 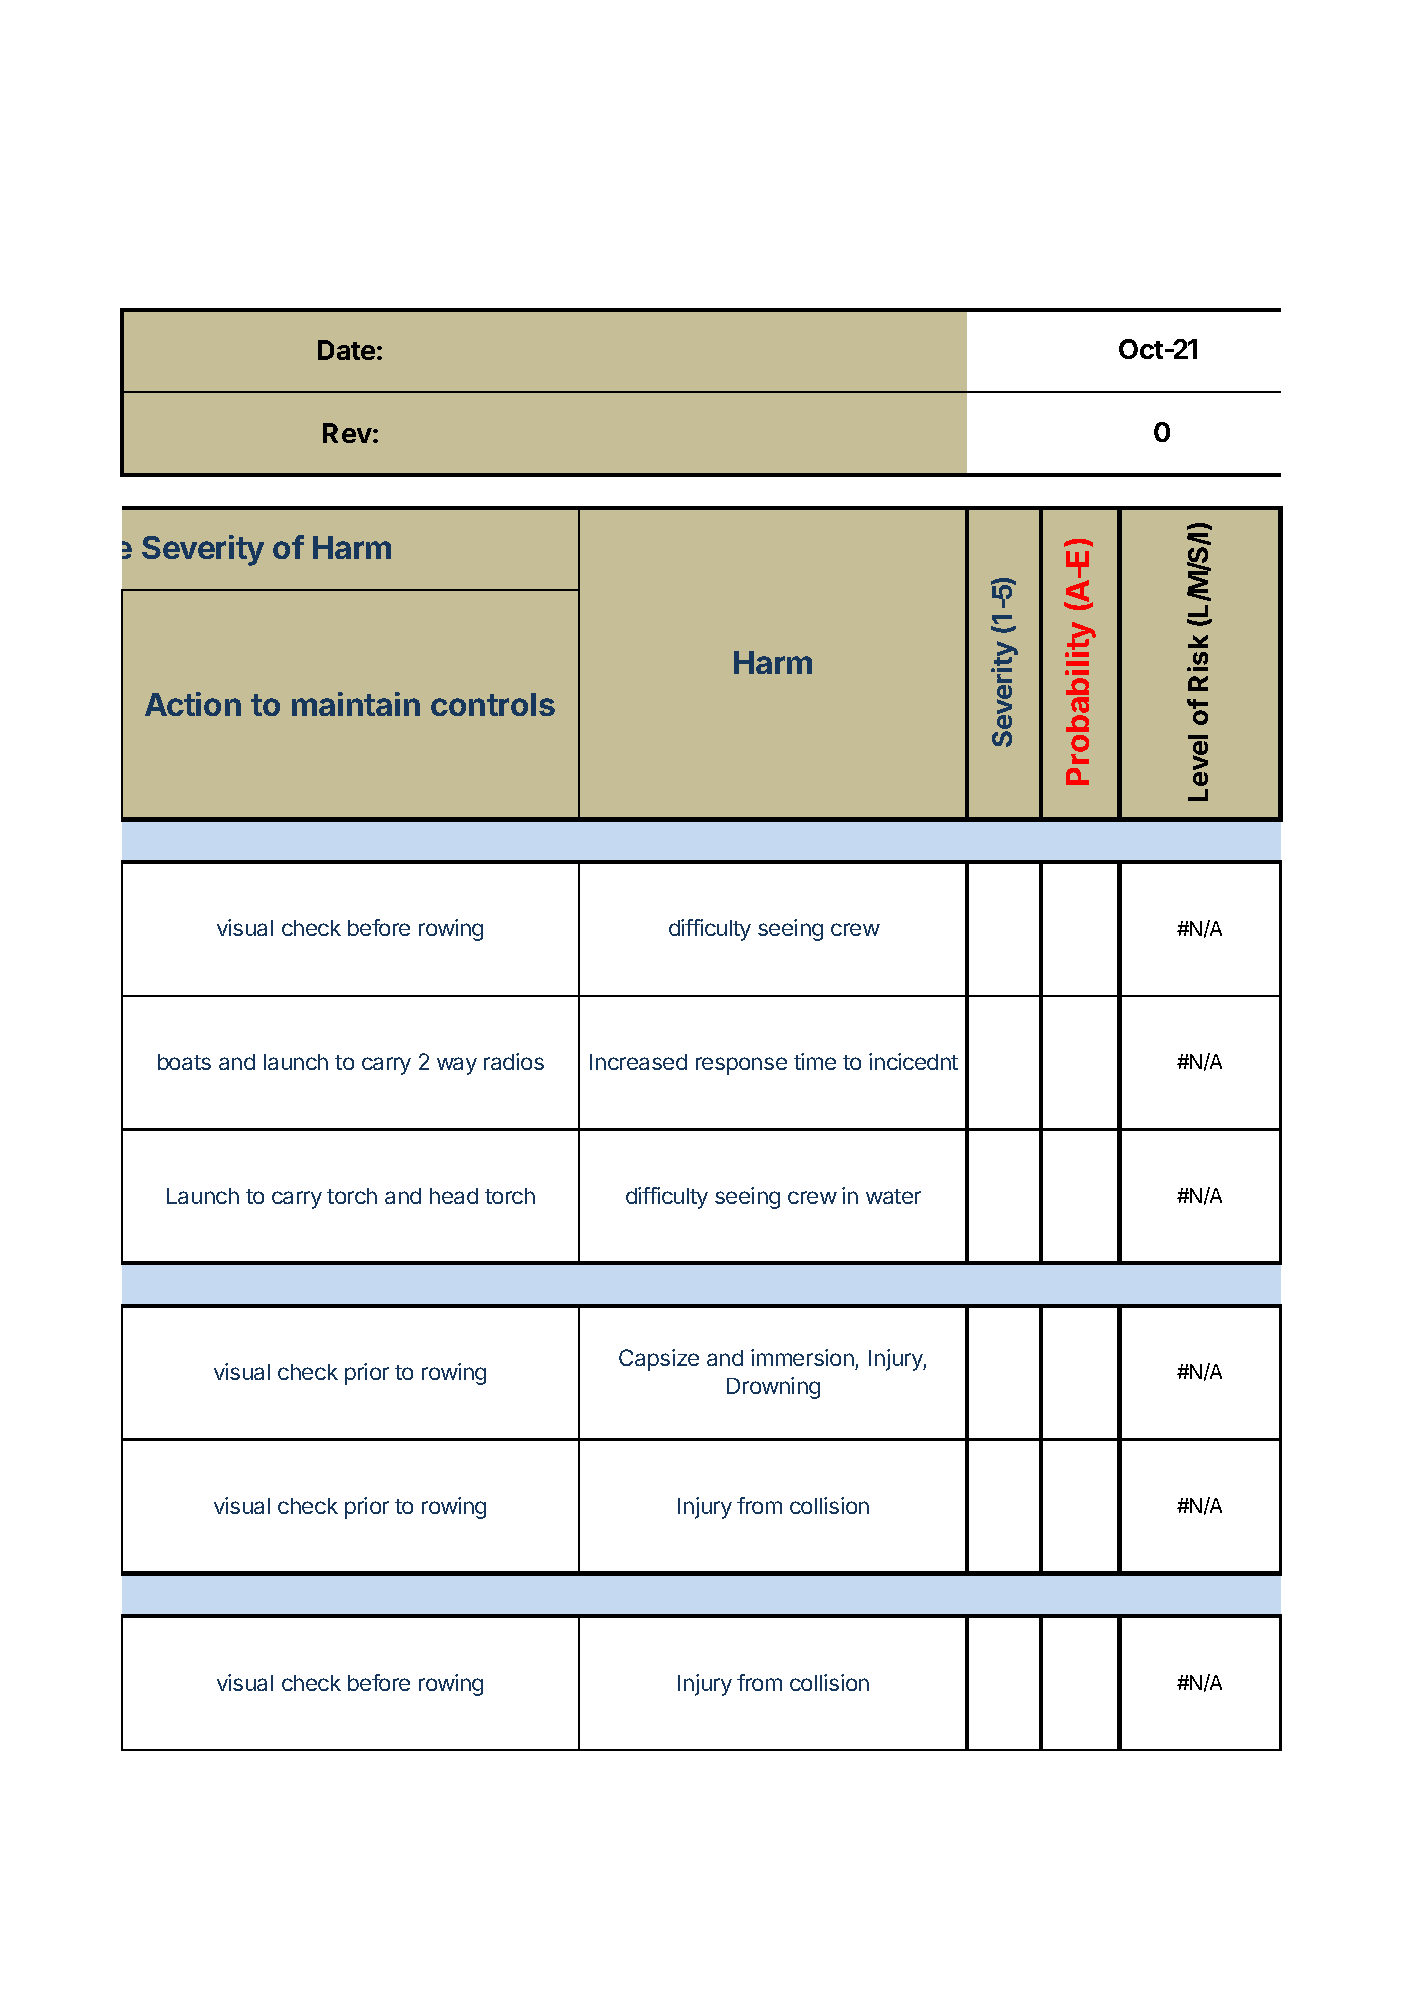 What do you see at coordinates (741, 1066) in the document?
I see `response` at bounding box center [741, 1066].
